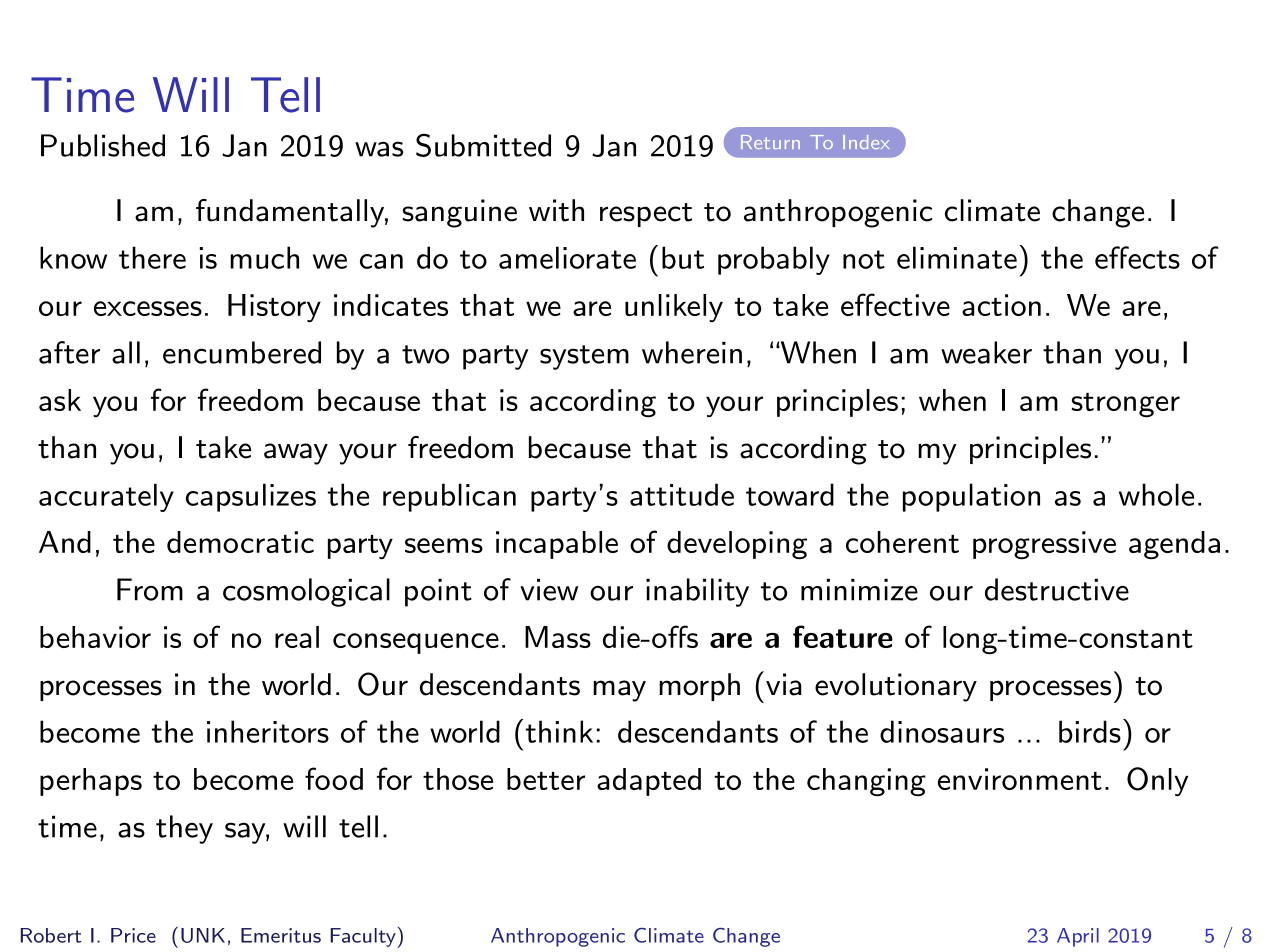 Image resolution: width=1271 pixels, height=952 pixels. Describe the element at coordinates (240, 542) in the document. I see `democratic` at that location.
